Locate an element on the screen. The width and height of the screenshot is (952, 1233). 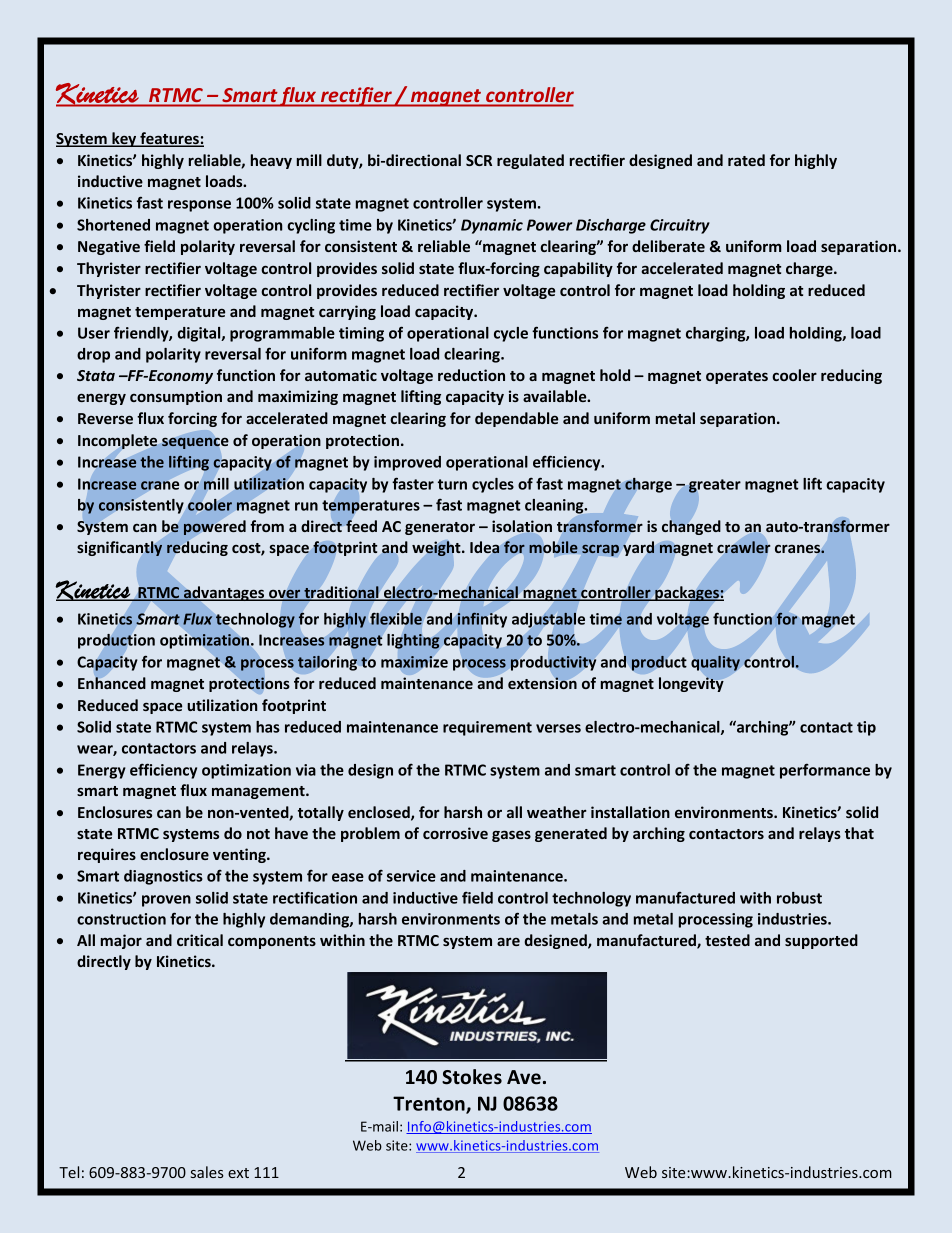
regulated is located at coordinates (530, 161).
